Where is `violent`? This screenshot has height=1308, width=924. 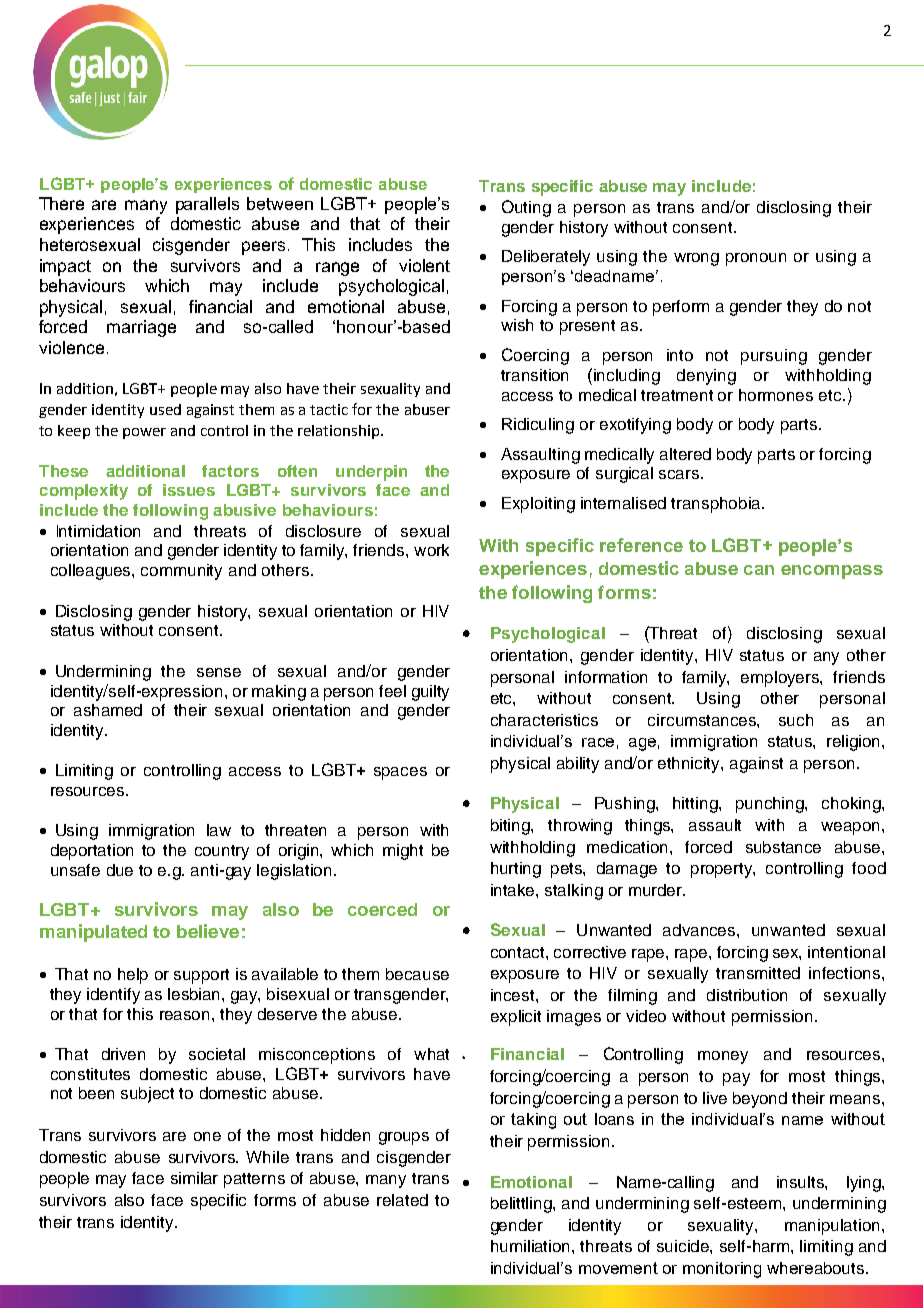 violent is located at coordinates (424, 265).
